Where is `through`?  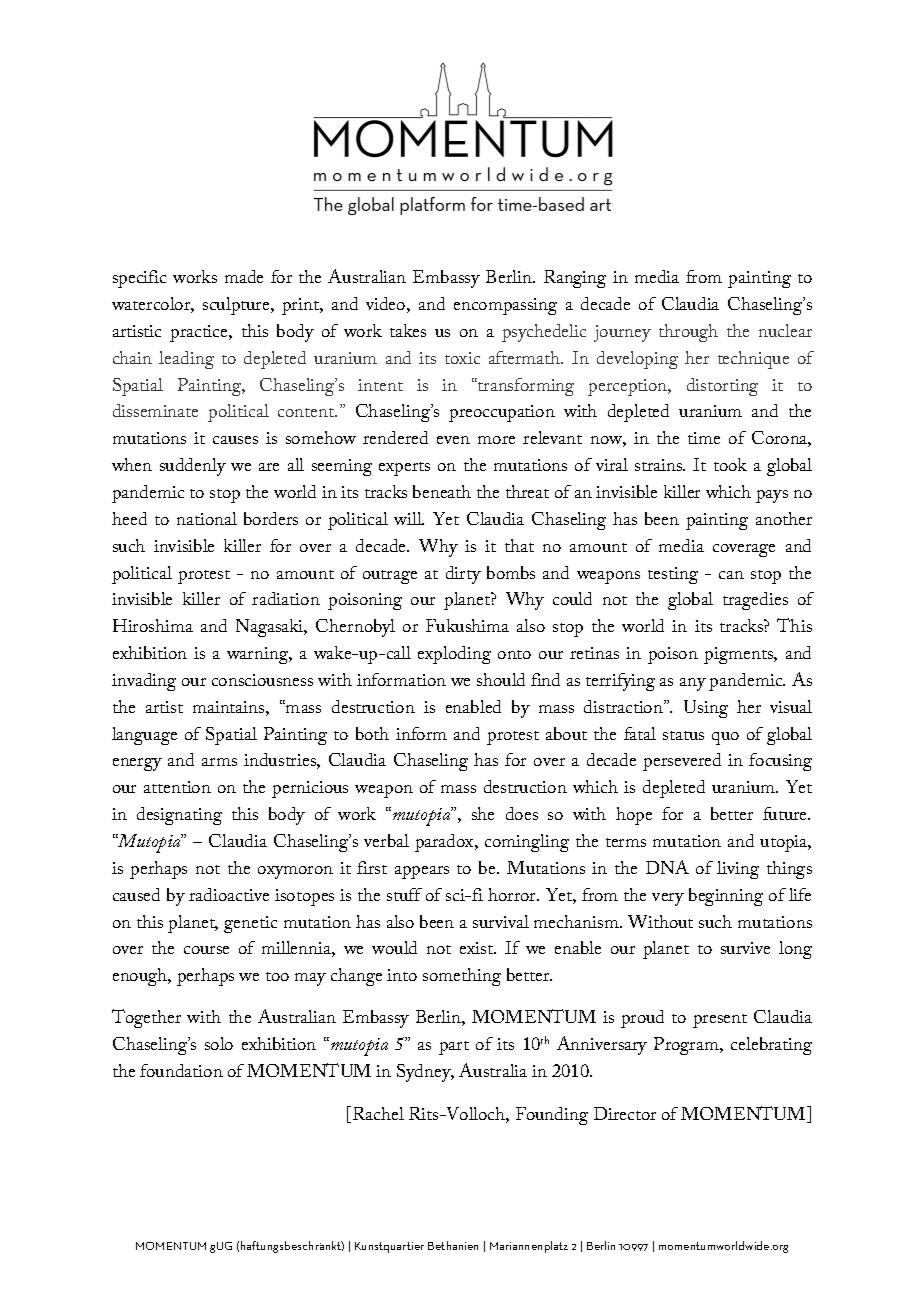
through is located at coordinates (688, 333).
